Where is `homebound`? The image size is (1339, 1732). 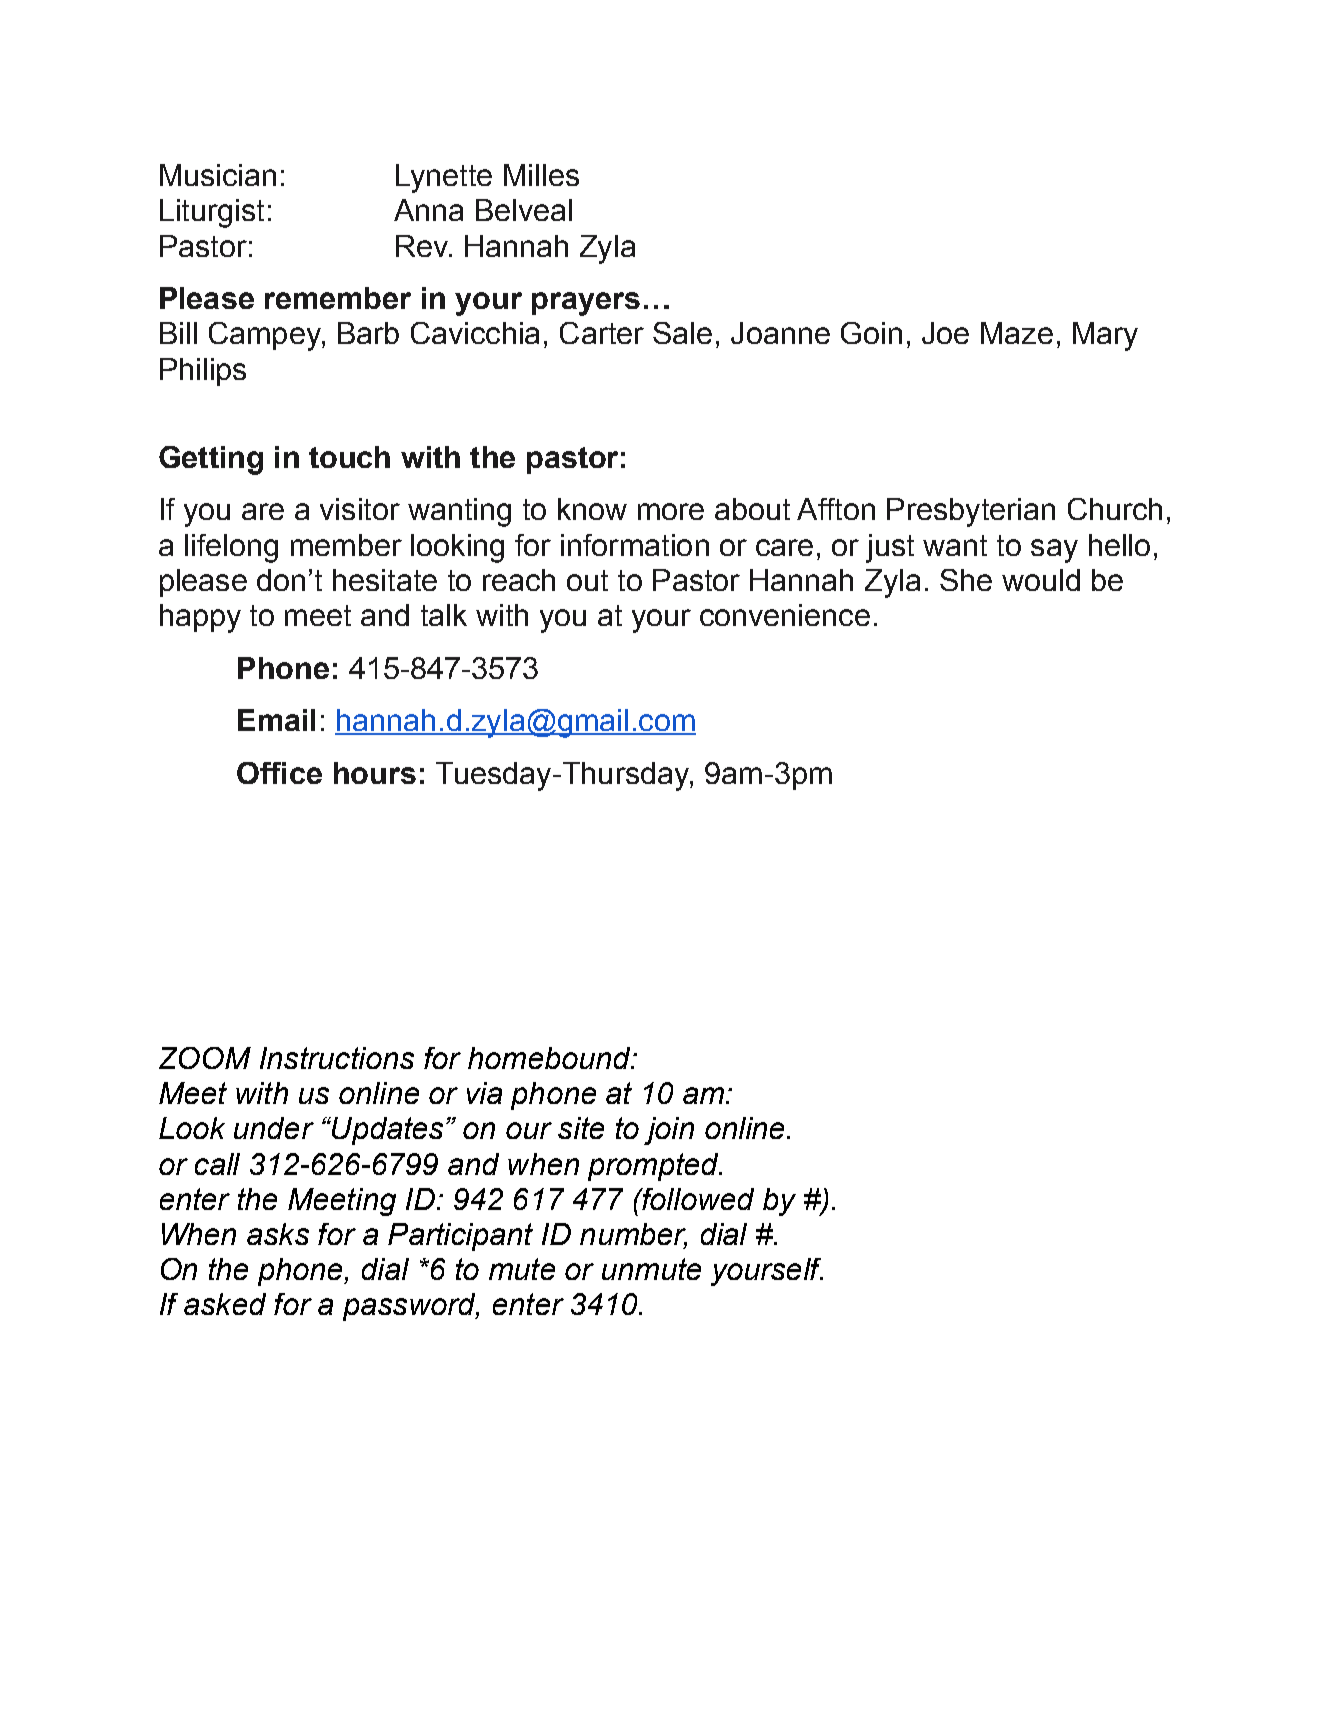
homebound is located at coordinates (550, 1058).
